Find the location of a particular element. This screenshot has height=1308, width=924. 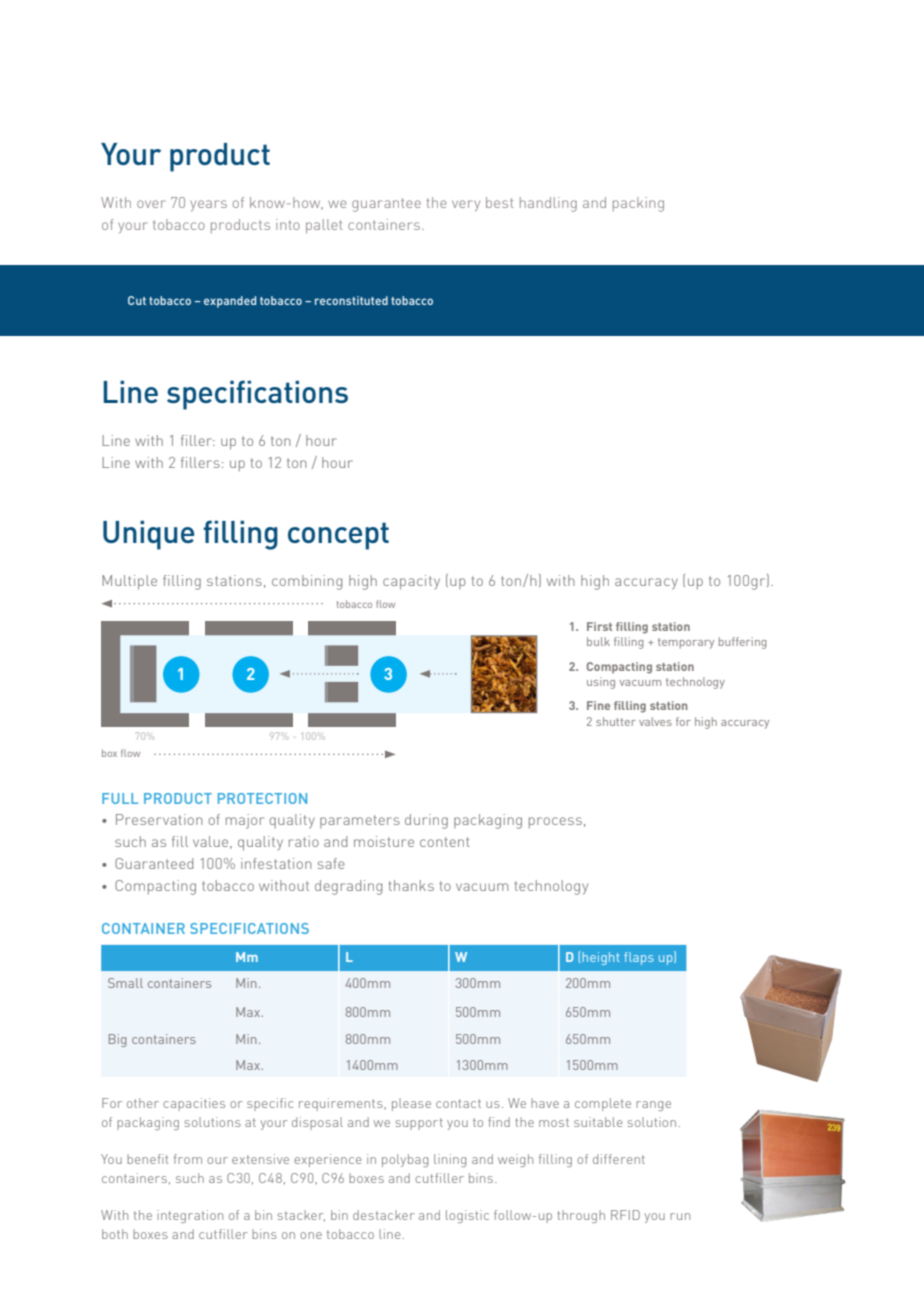

Small is located at coordinates (125, 983).
